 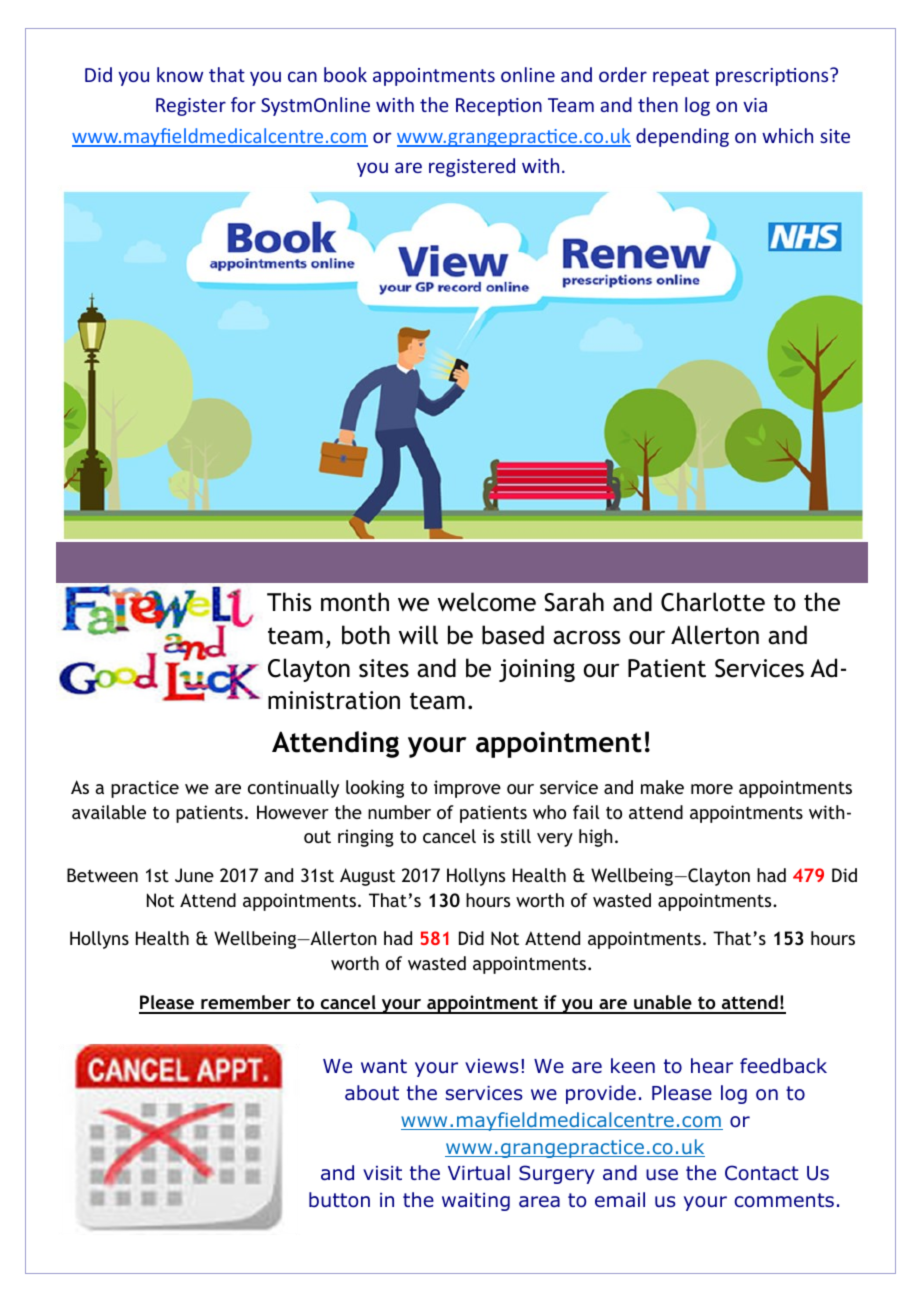 What do you see at coordinates (682, 137) in the document?
I see `depending` at bounding box center [682, 137].
